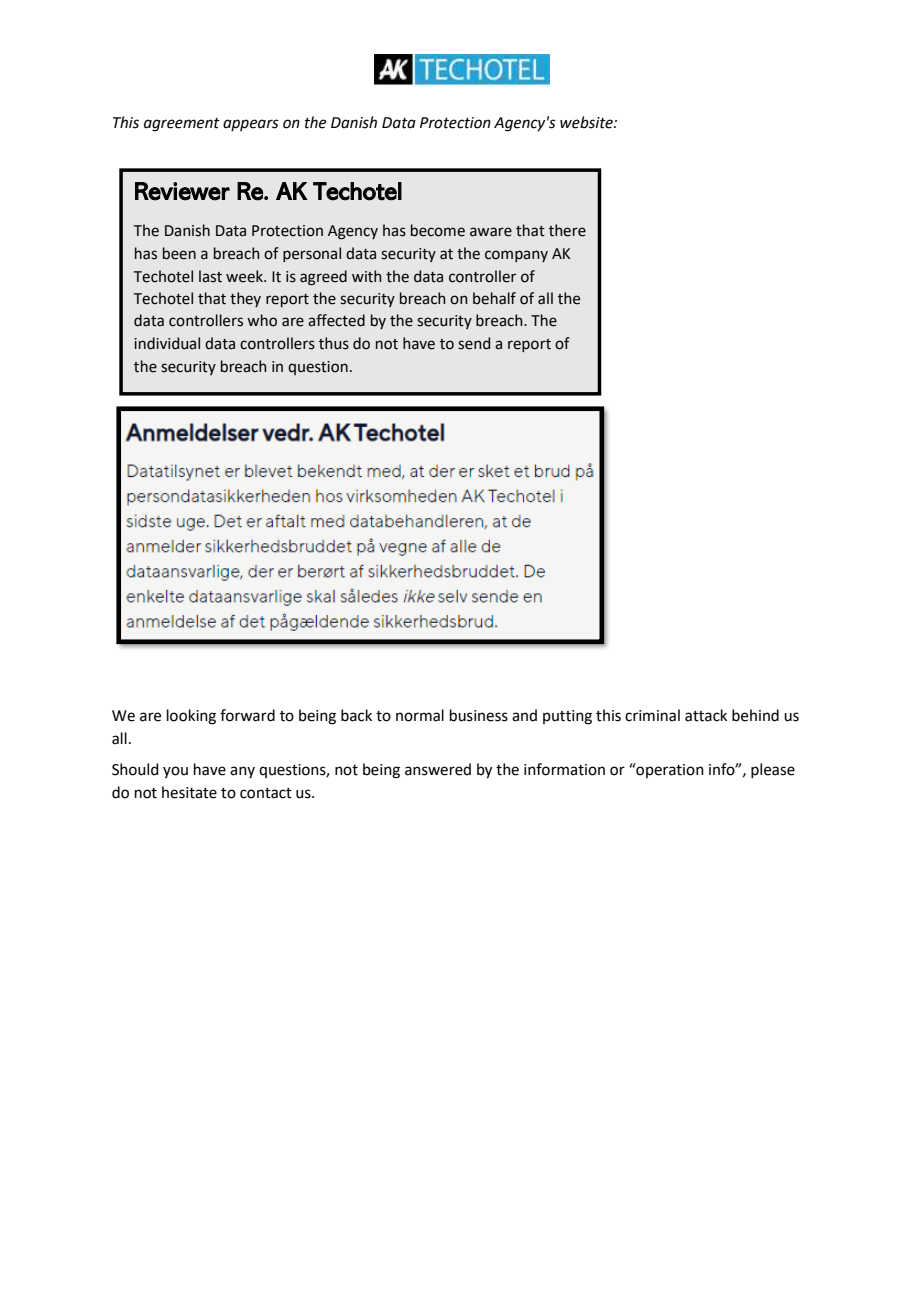 The height and width of the screenshot is (1308, 924). What do you see at coordinates (587, 122) in the screenshot?
I see `website` at bounding box center [587, 122].
